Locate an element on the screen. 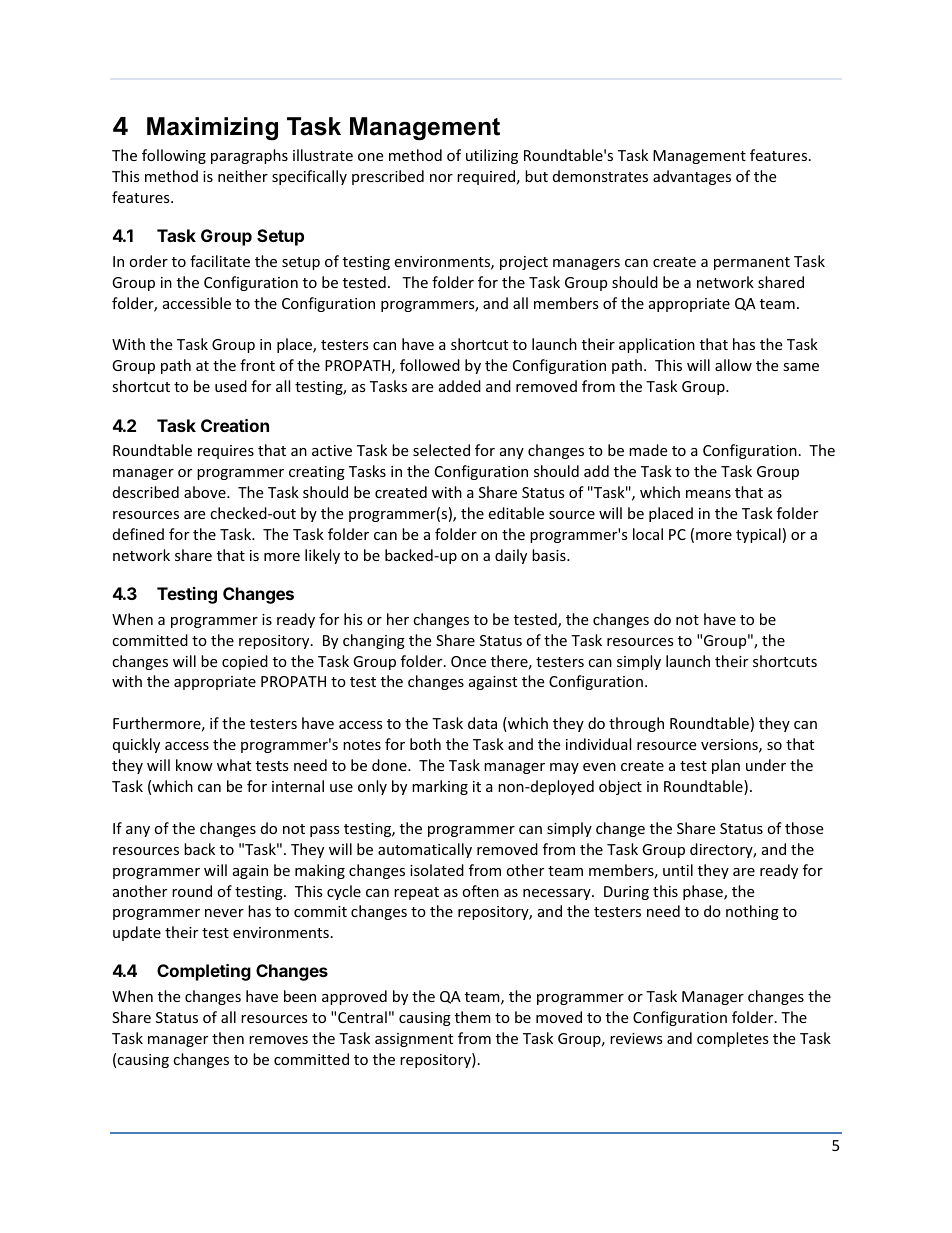 The height and width of the screenshot is (1233, 952). advantages is located at coordinates (692, 177).
